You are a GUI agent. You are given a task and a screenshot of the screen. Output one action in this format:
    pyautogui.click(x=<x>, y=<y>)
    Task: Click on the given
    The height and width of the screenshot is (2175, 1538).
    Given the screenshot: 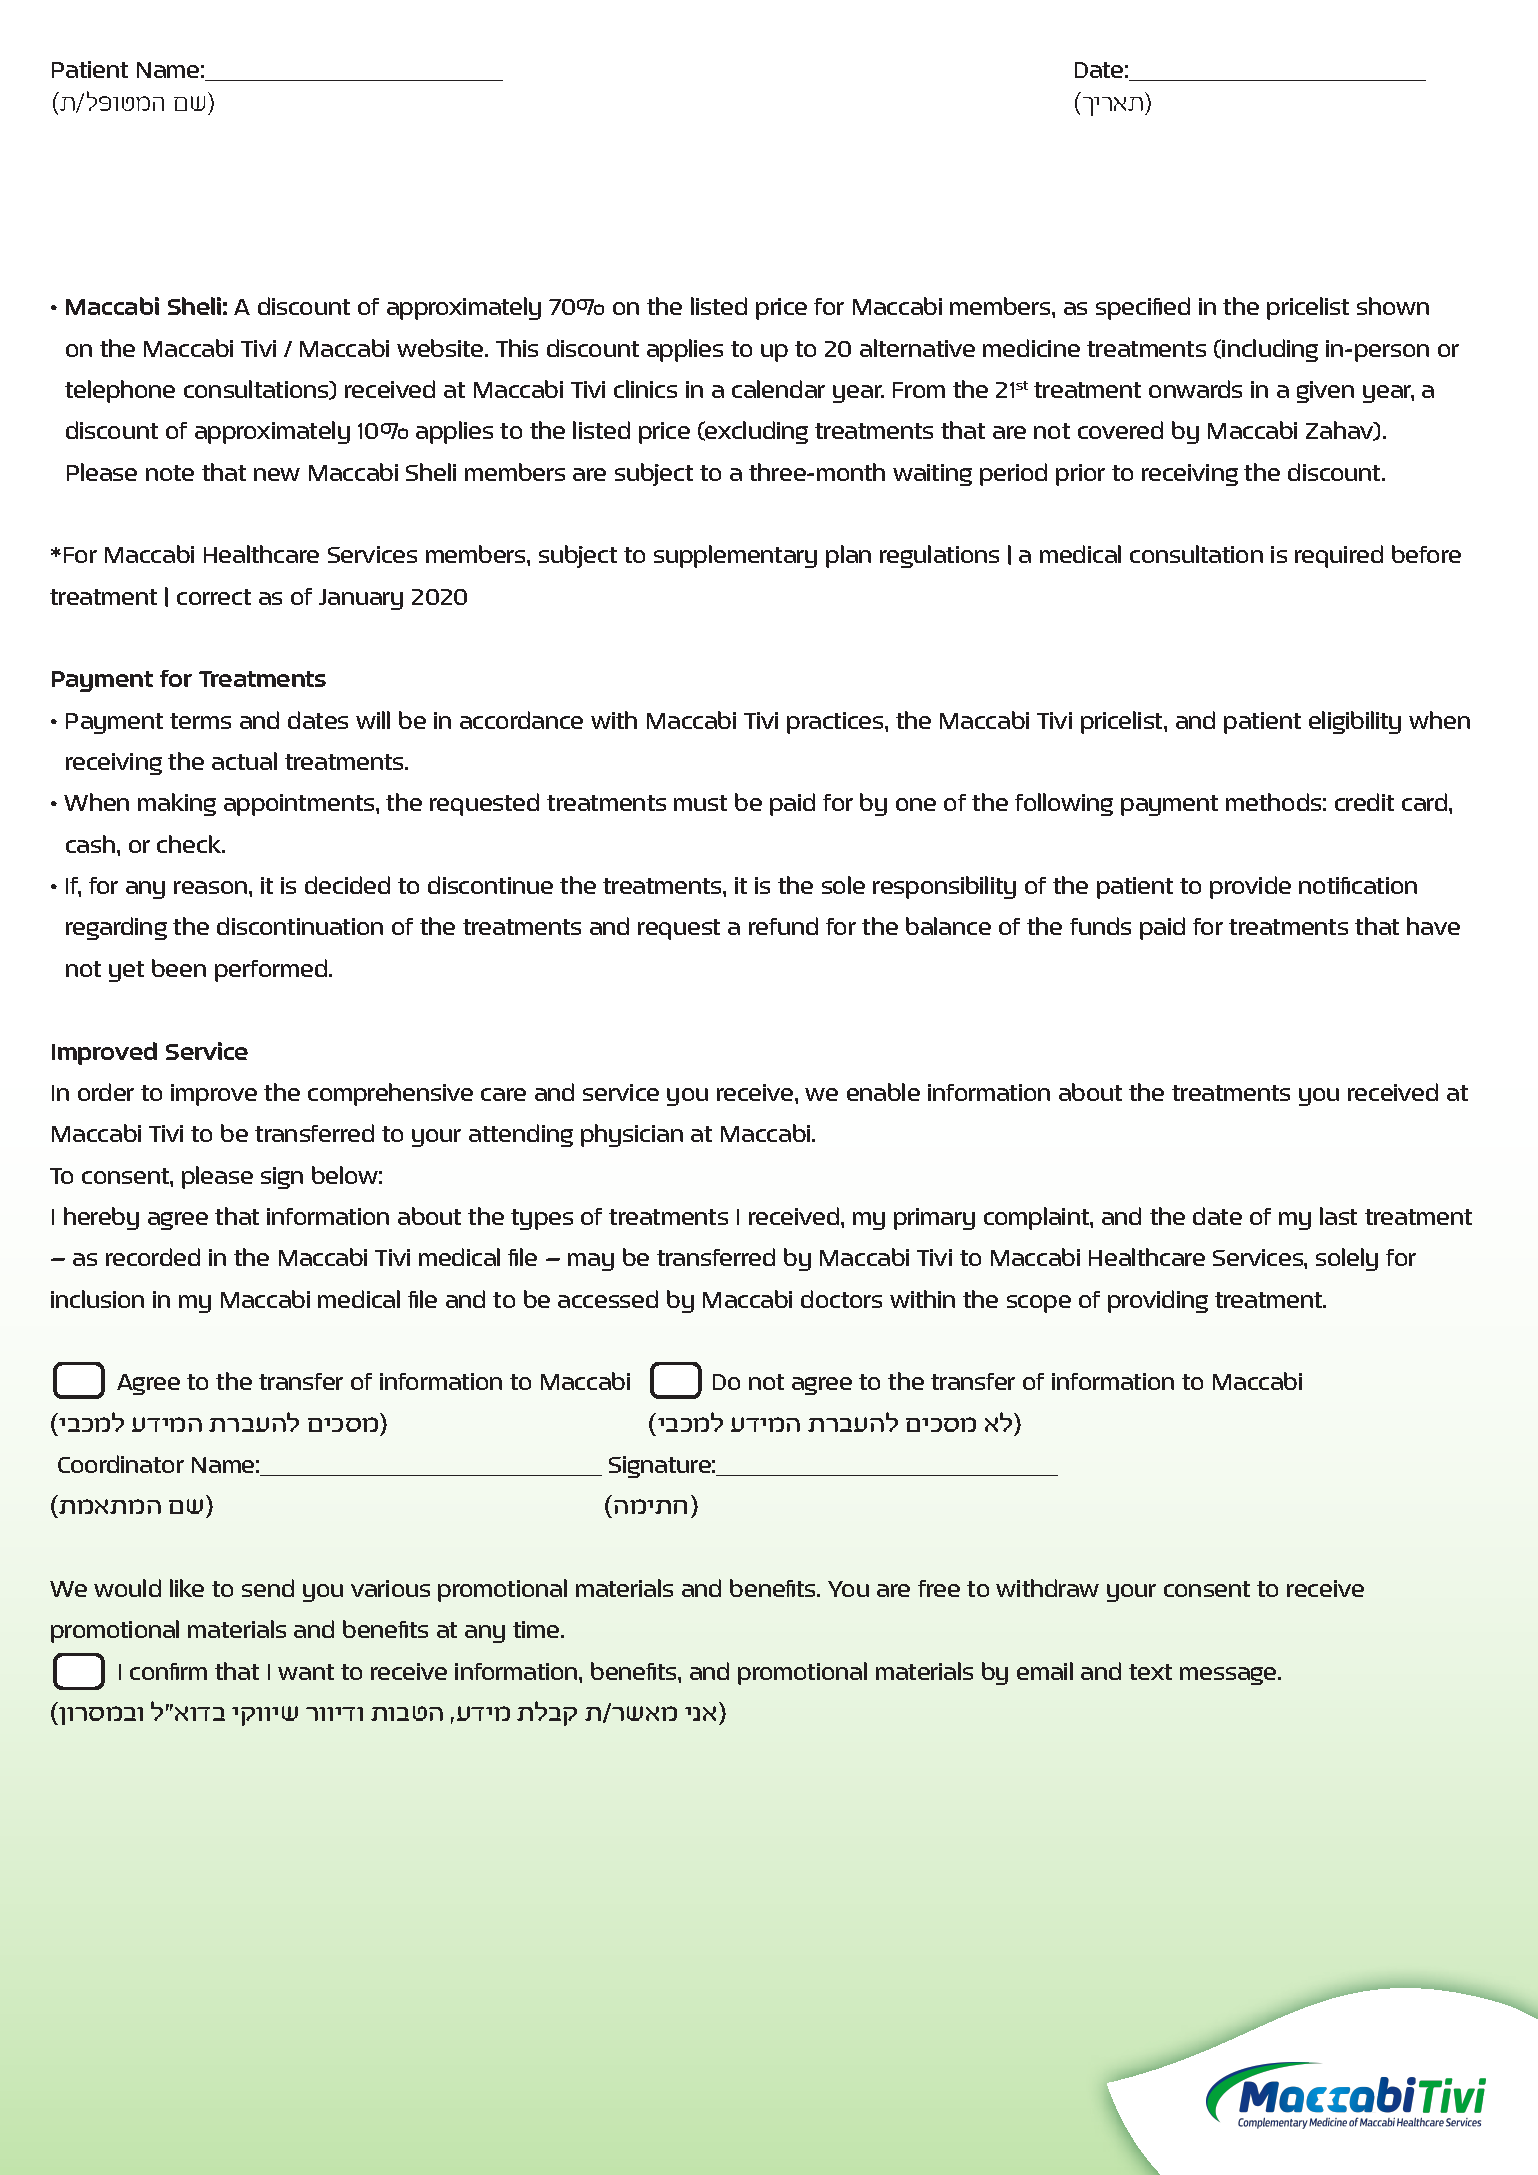 What is the action you would take?
    pyautogui.click(x=1325, y=392)
